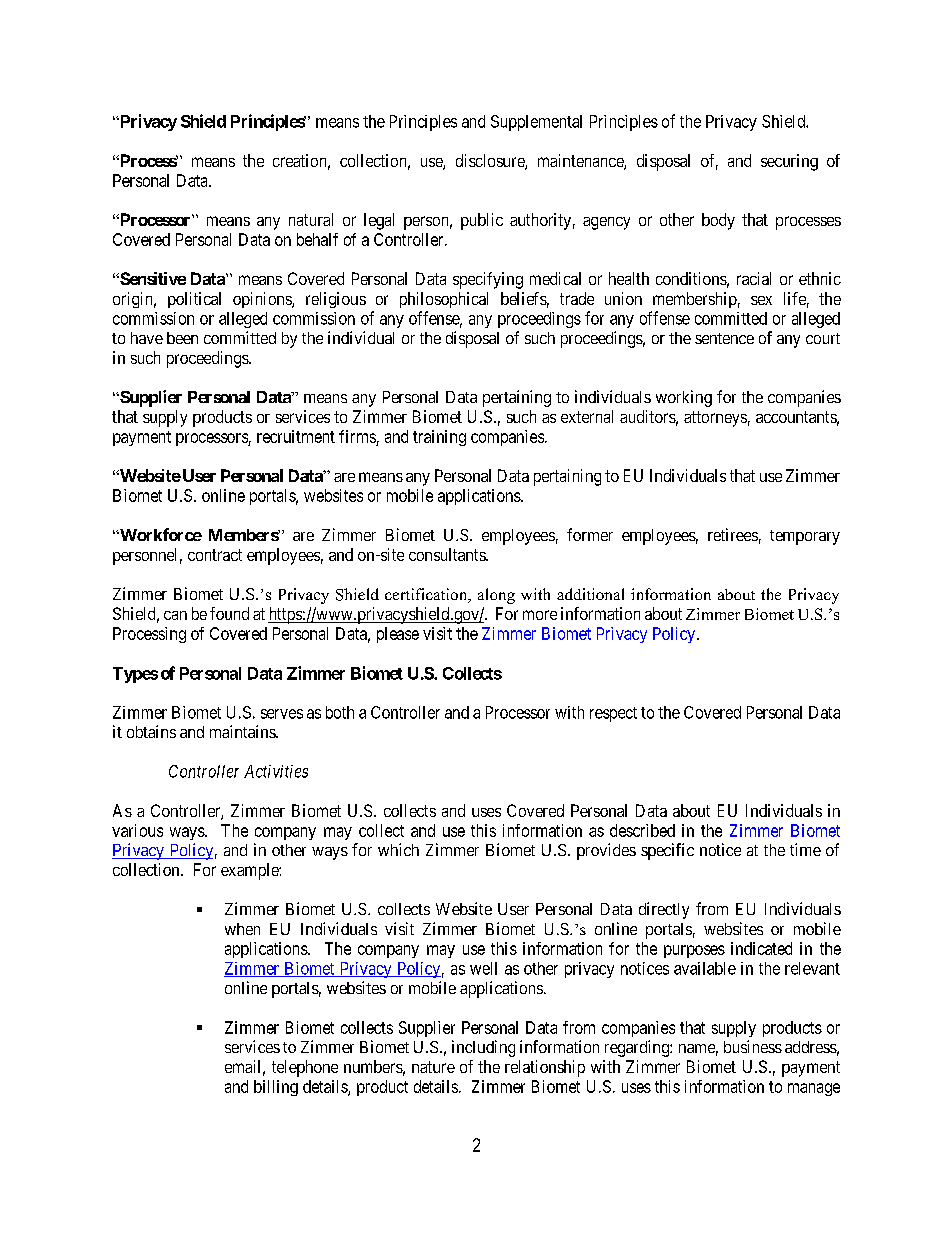 The height and width of the screenshot is (1233, 952). Describe the element at coordinates (229, 613) in the screenshot. I see `found` at that location.
